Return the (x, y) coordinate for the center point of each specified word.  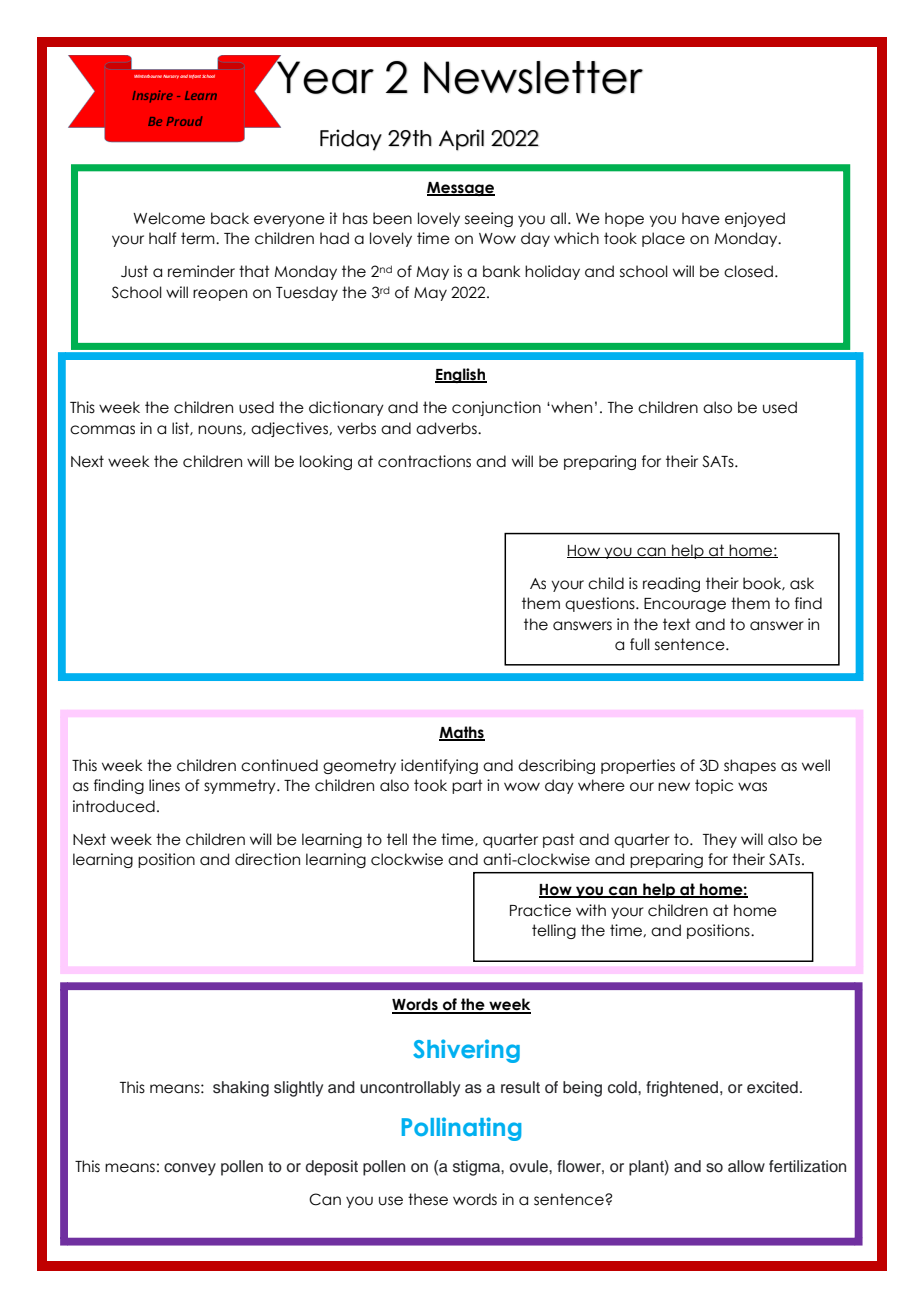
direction (267, 859)
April (461, 140)
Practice (540, 910)
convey (190, 1169)
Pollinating (461, 1129)
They (720, 840)
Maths (462, 733)
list (181, 429)
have (701, 218)
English (461, 375)
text (677, 624)
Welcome (169, 218)
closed (748, 271)
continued (279, 765)
